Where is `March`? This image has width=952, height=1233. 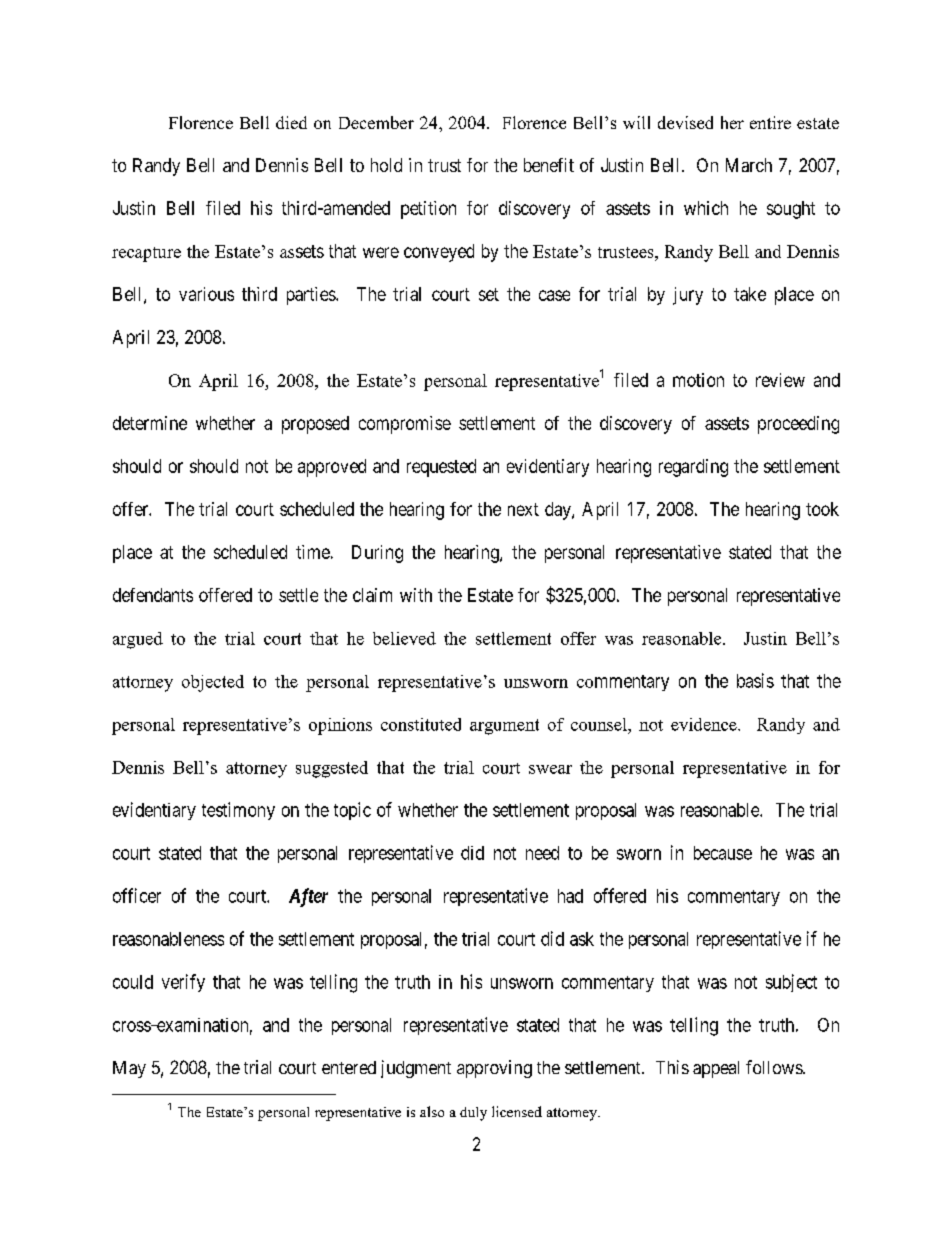
March is located at coordinates (749, 165).
